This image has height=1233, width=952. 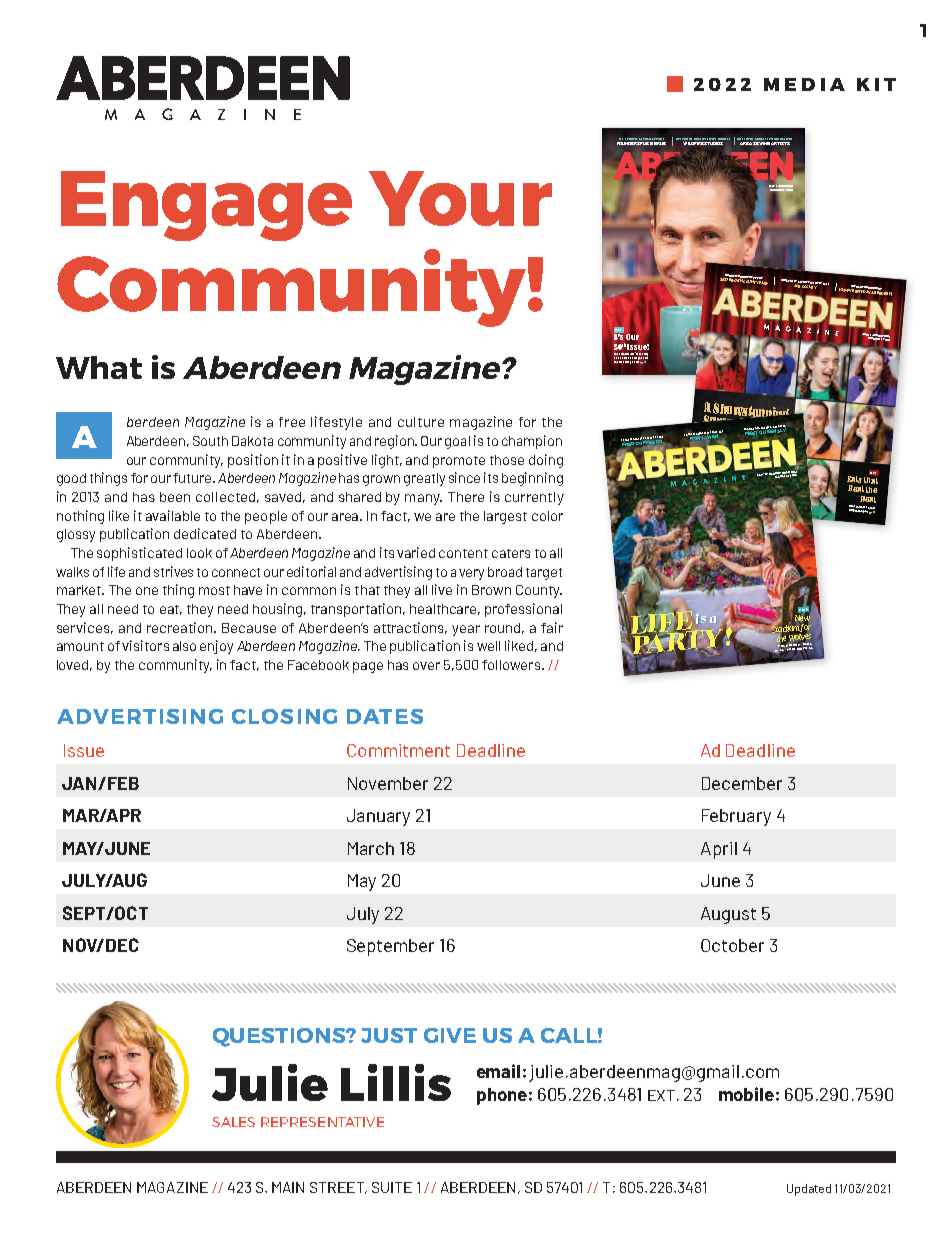 What do you see at coordinates (809, 1190) in the image?
I see `Updated` at bounding box center [809, 1190].
